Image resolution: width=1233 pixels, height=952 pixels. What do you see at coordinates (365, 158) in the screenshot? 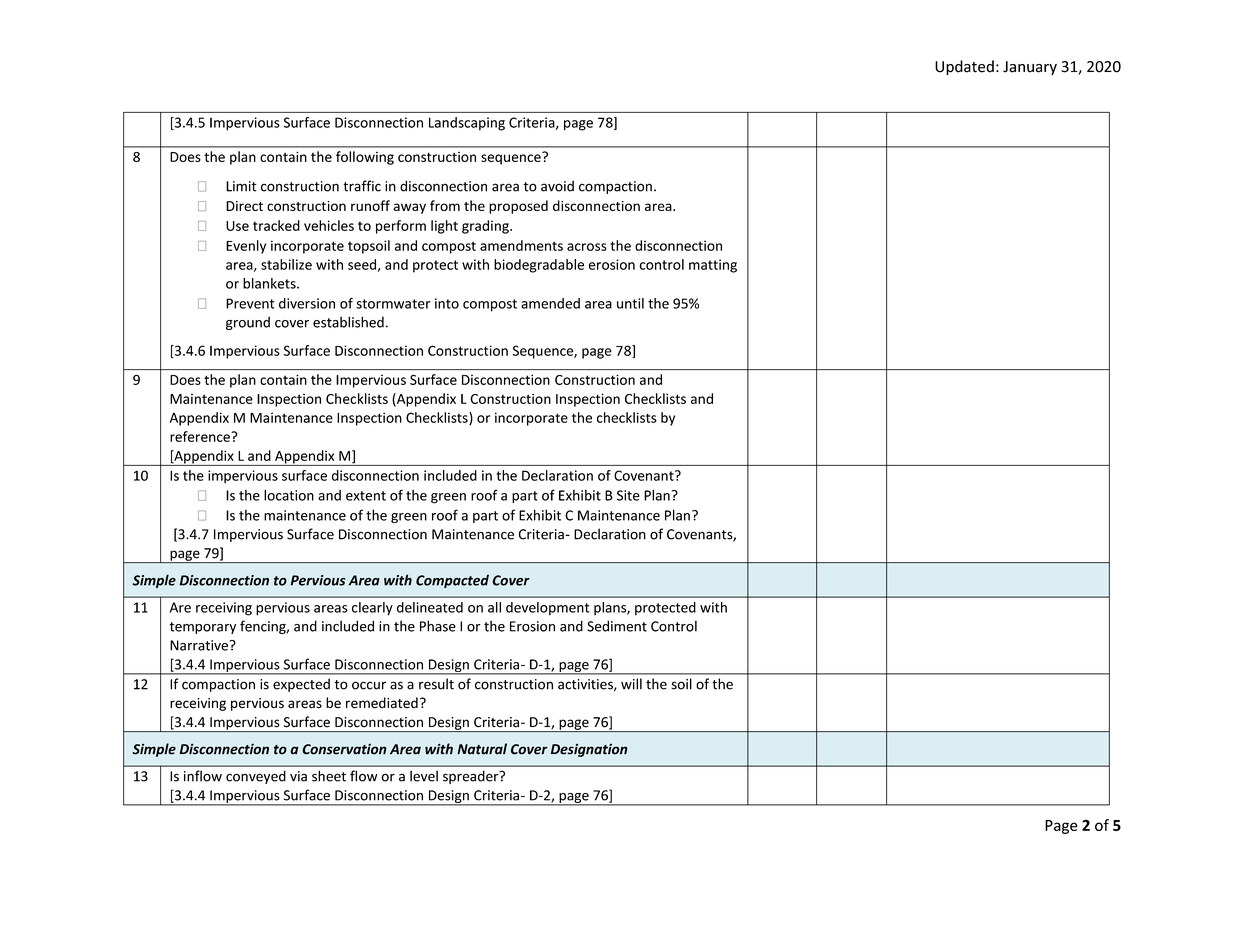
I see `following` at bounding box center [365, 158].
